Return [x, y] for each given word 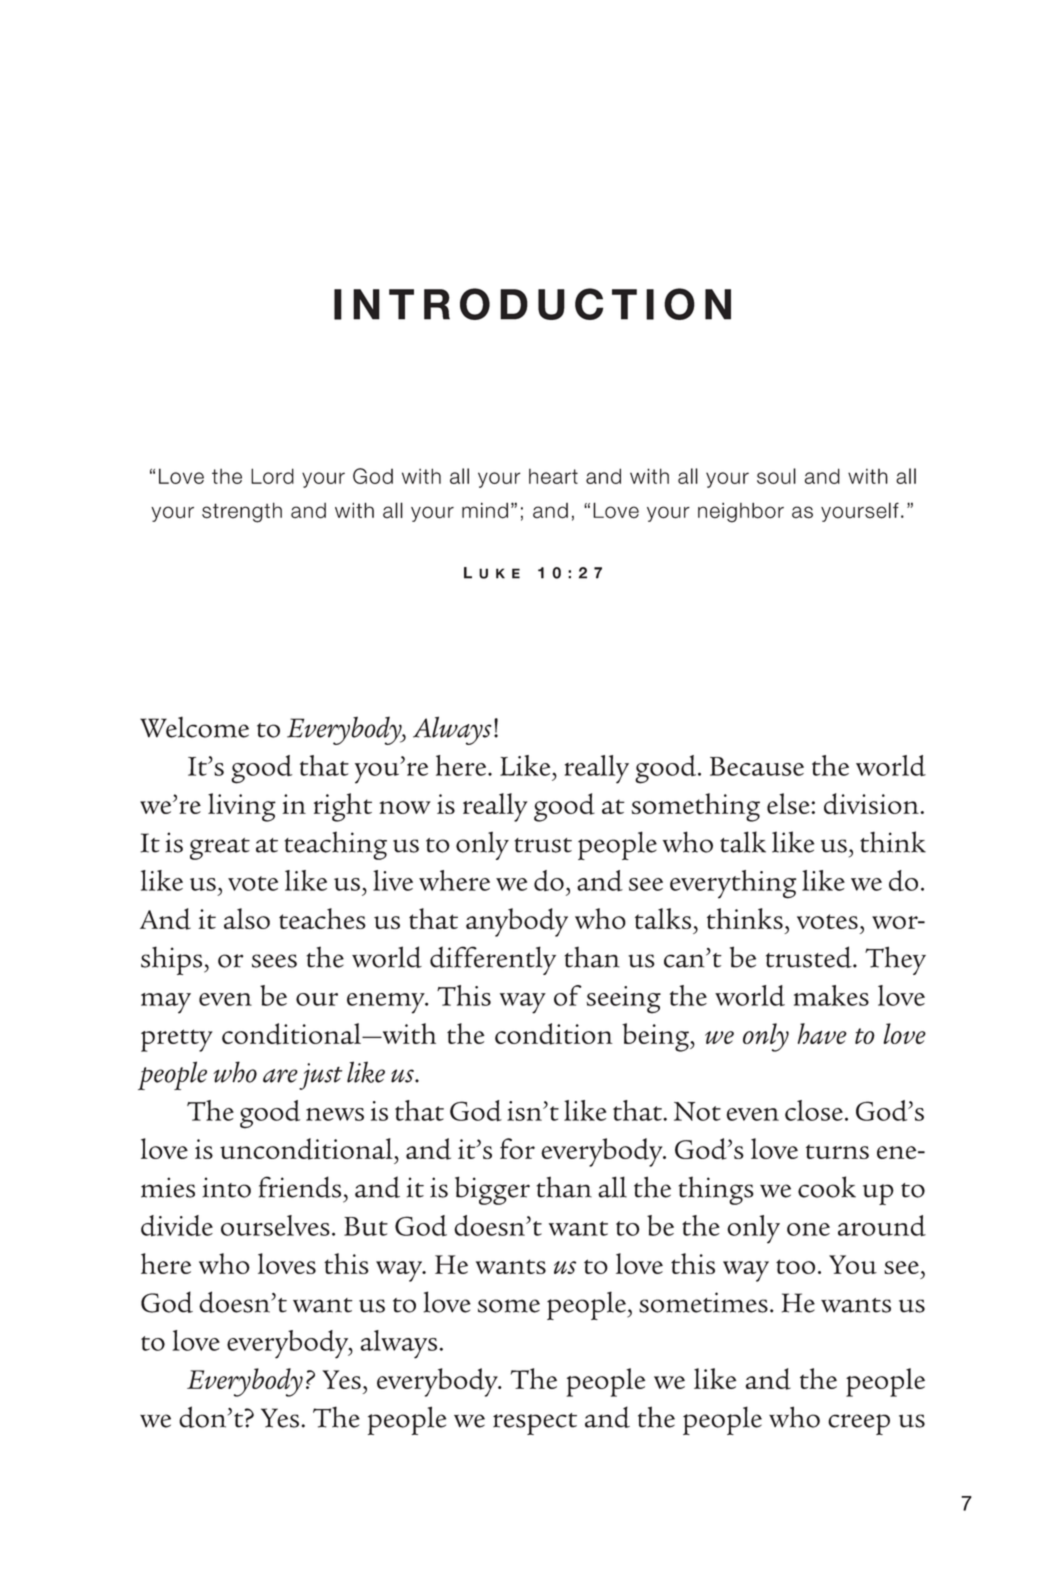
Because [757, 766]
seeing [623, 1000]
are [280, 1076]
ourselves [275, 1225]
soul [776, 476]
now [405, 807]
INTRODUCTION [532, 304]
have [822, 1033]
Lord [272, 476]
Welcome [194, 727]
